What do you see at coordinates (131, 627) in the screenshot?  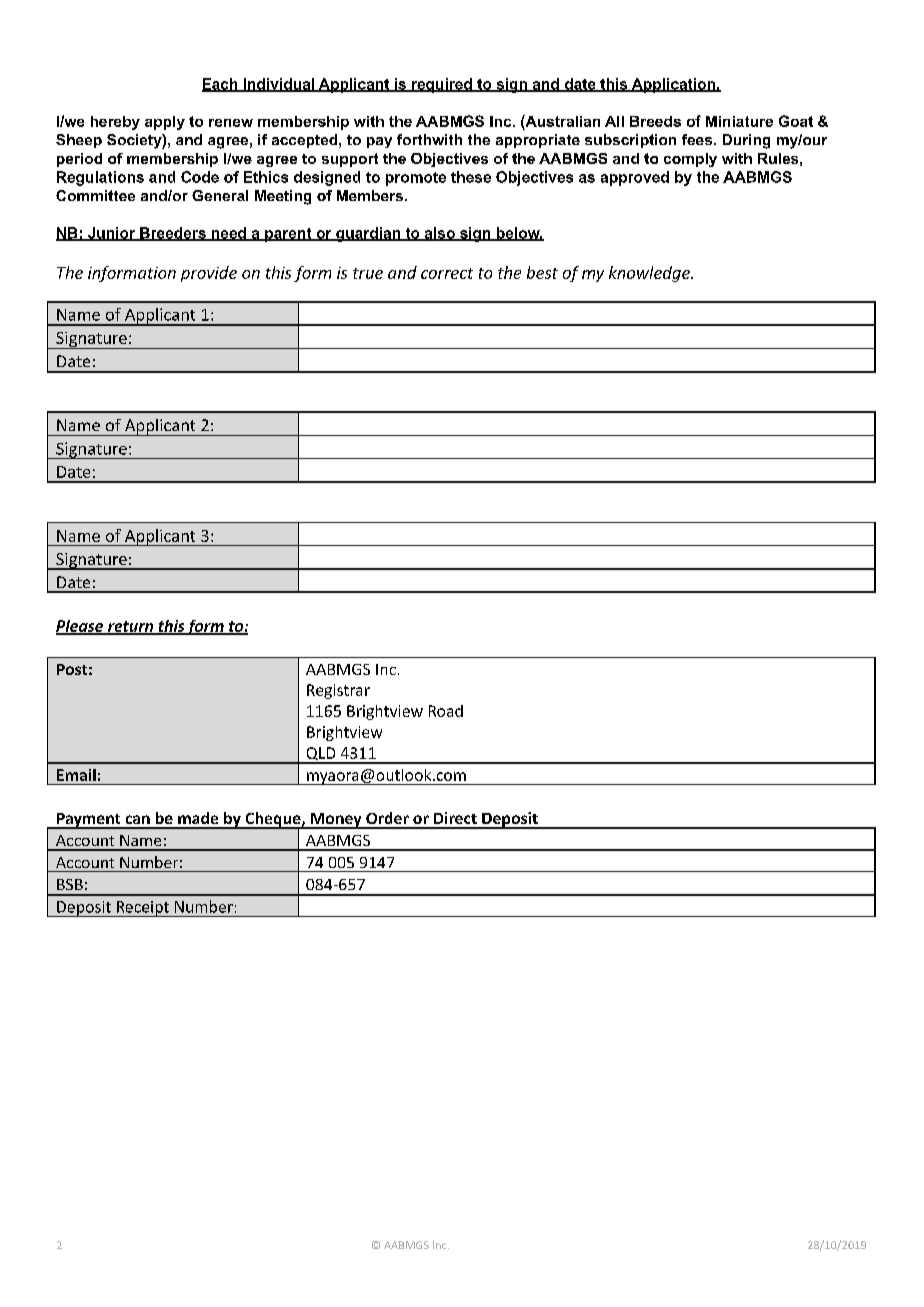 I see `return` at bounding box center [131, 627].
